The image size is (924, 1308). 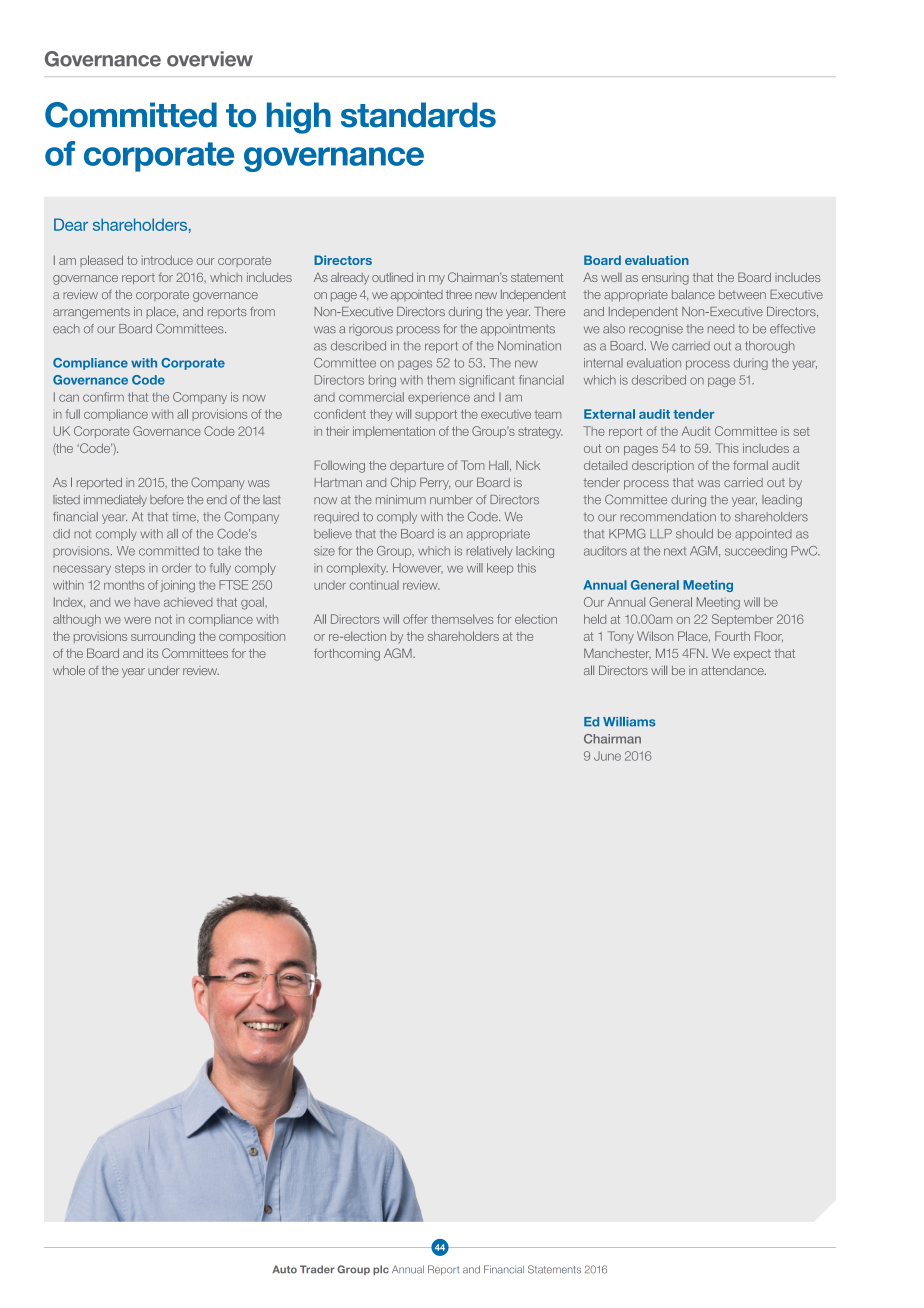 I want to click on Perry, so click(x=435, y=484).
